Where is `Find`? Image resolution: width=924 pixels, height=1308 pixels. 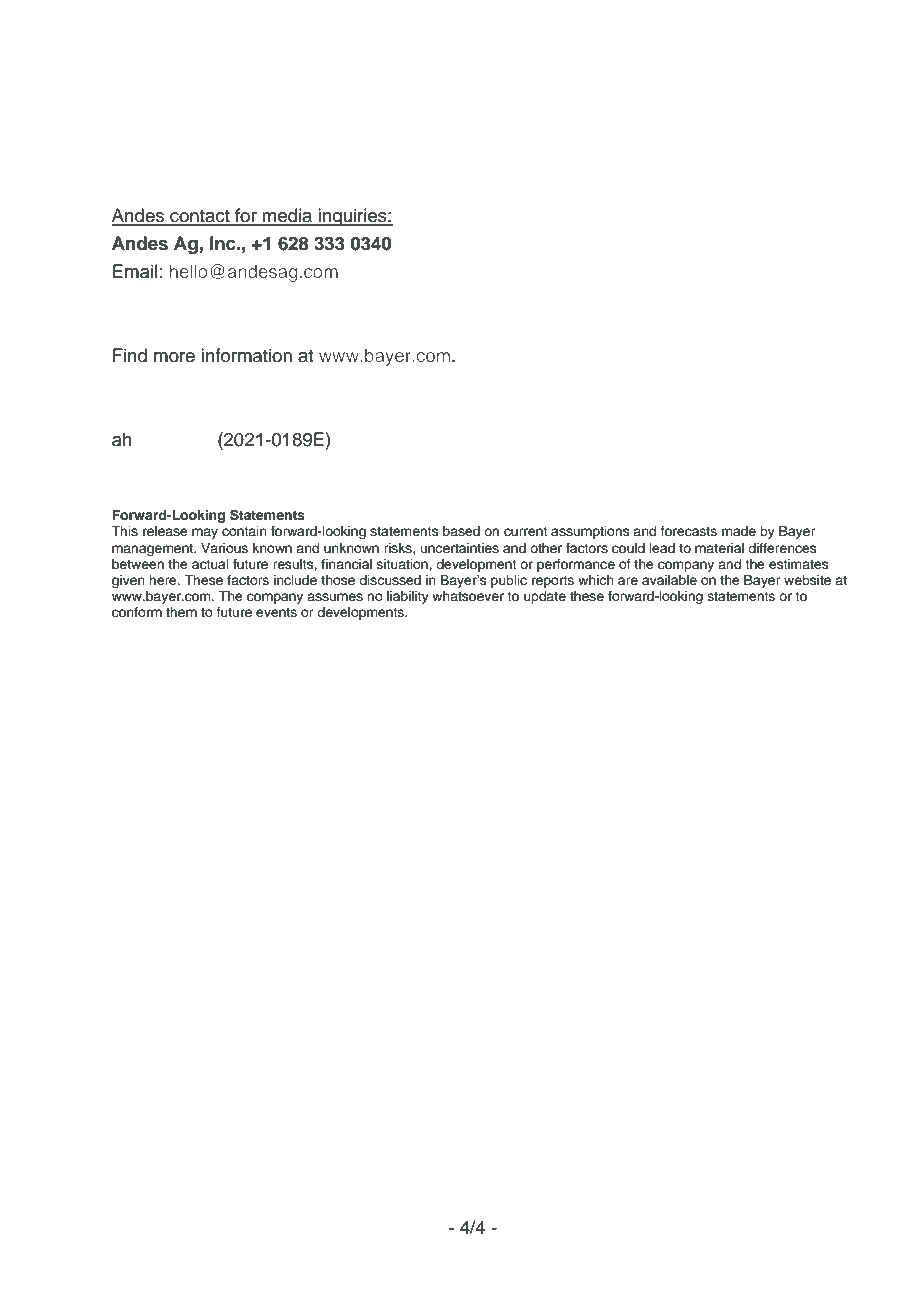 Find is located at coordinates (130, 355).
